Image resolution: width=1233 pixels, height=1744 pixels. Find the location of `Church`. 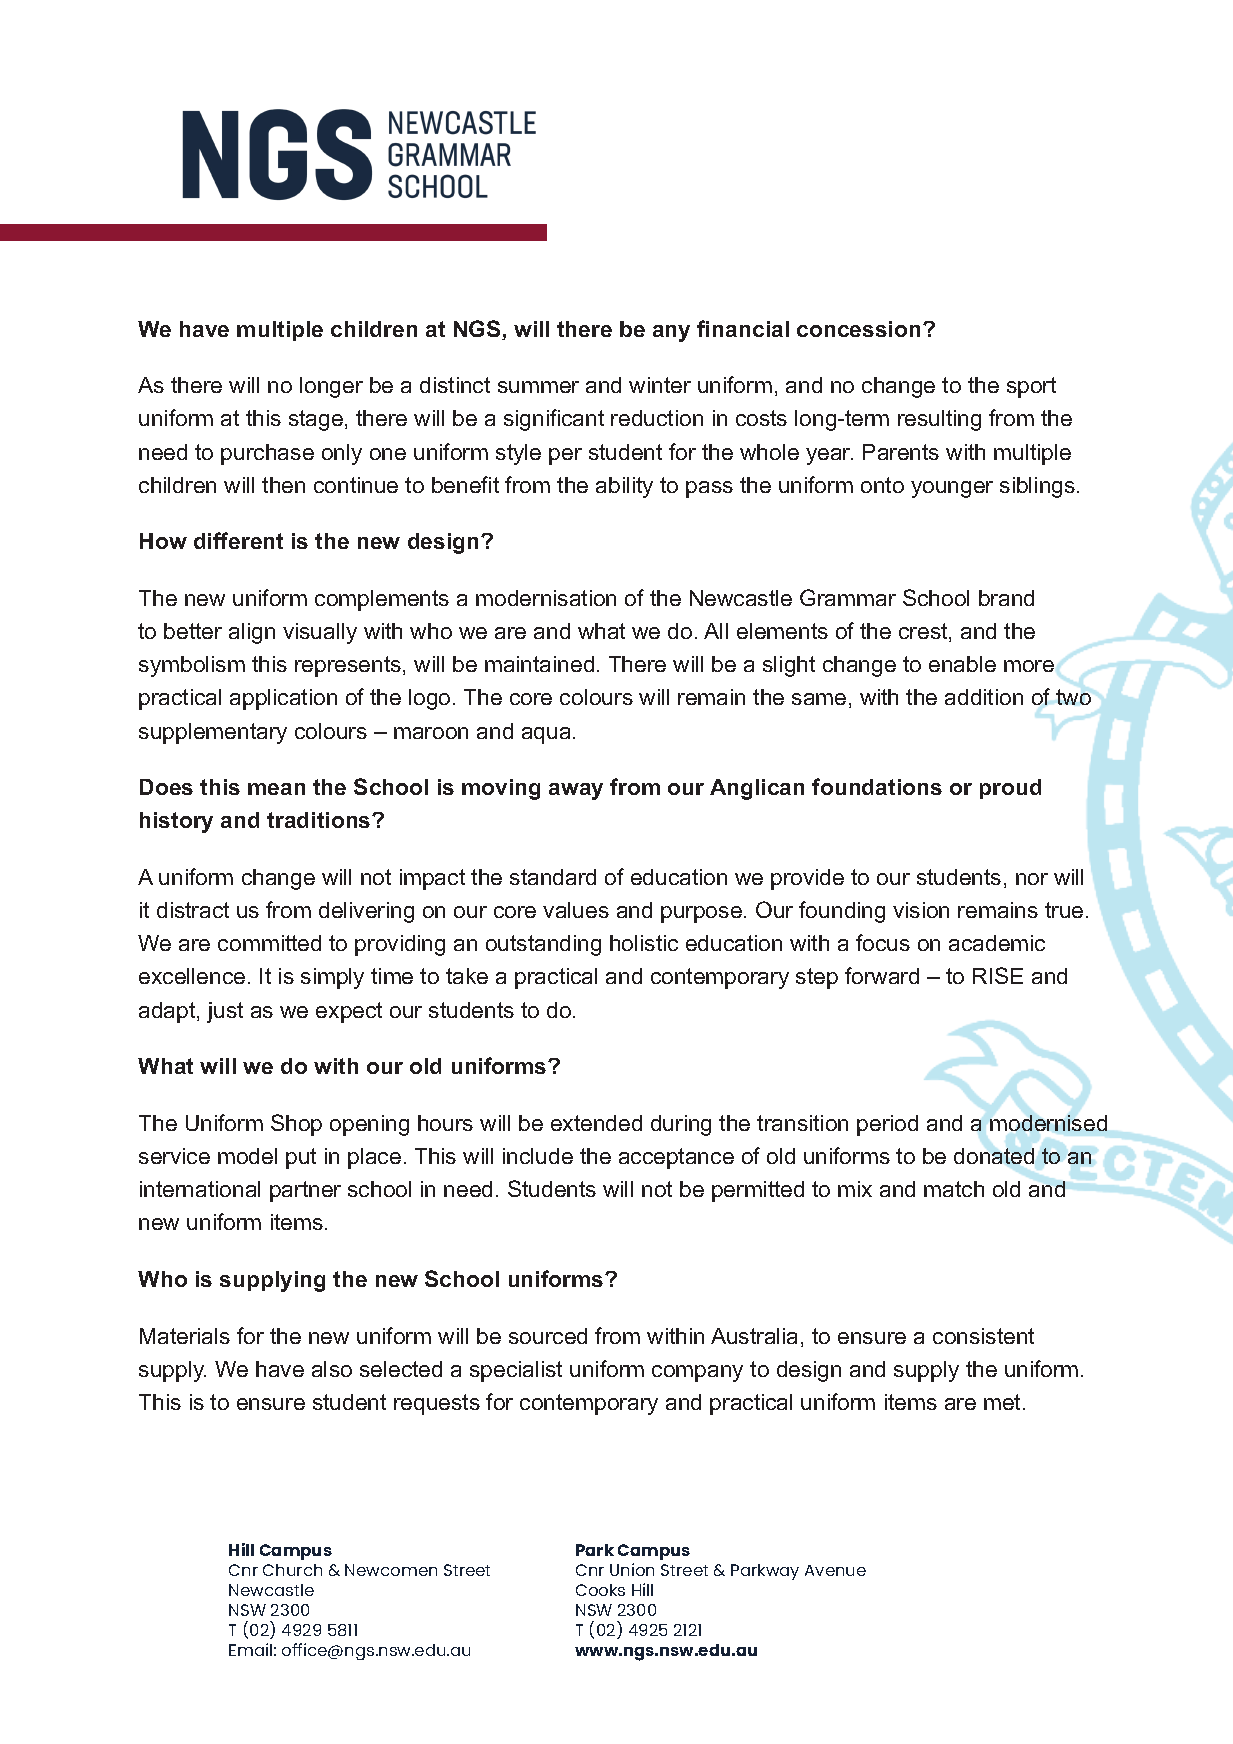

Church is located at coordinates (292, 1570).
